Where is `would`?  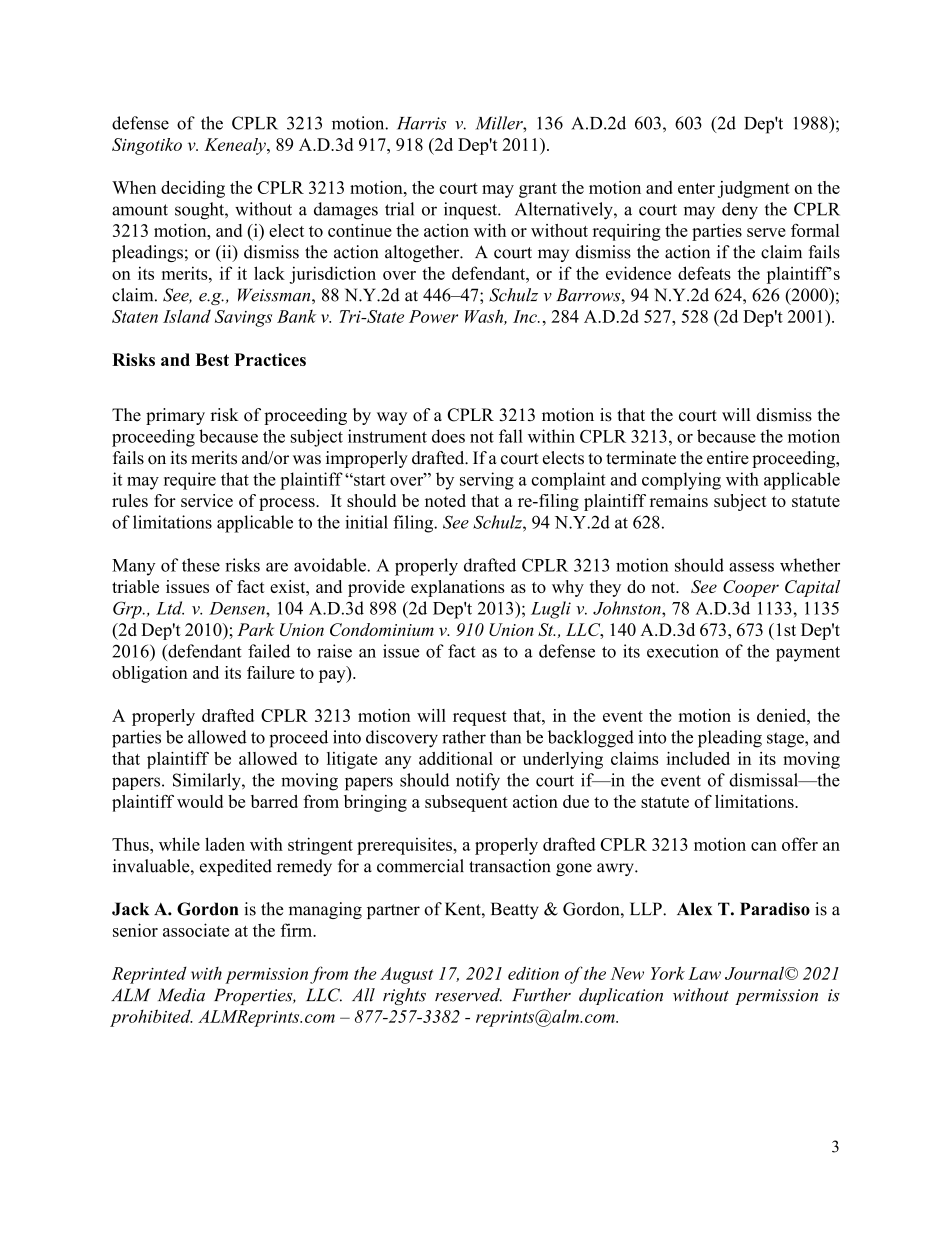 would is located at coordinates (200, 801).
